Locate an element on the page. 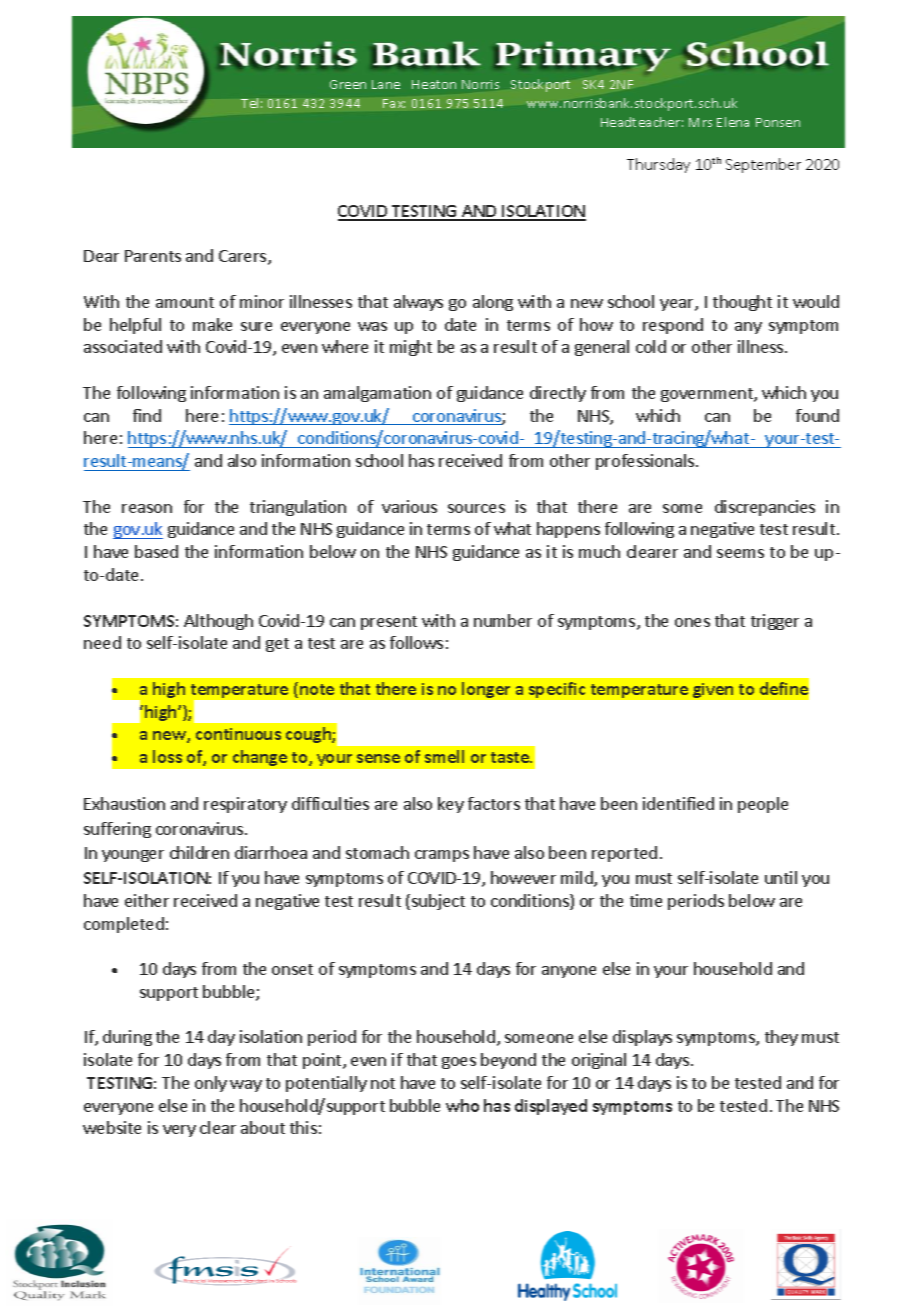 The height and width of the image is (1308, 924). smell is located at coordinates (444, 756).
